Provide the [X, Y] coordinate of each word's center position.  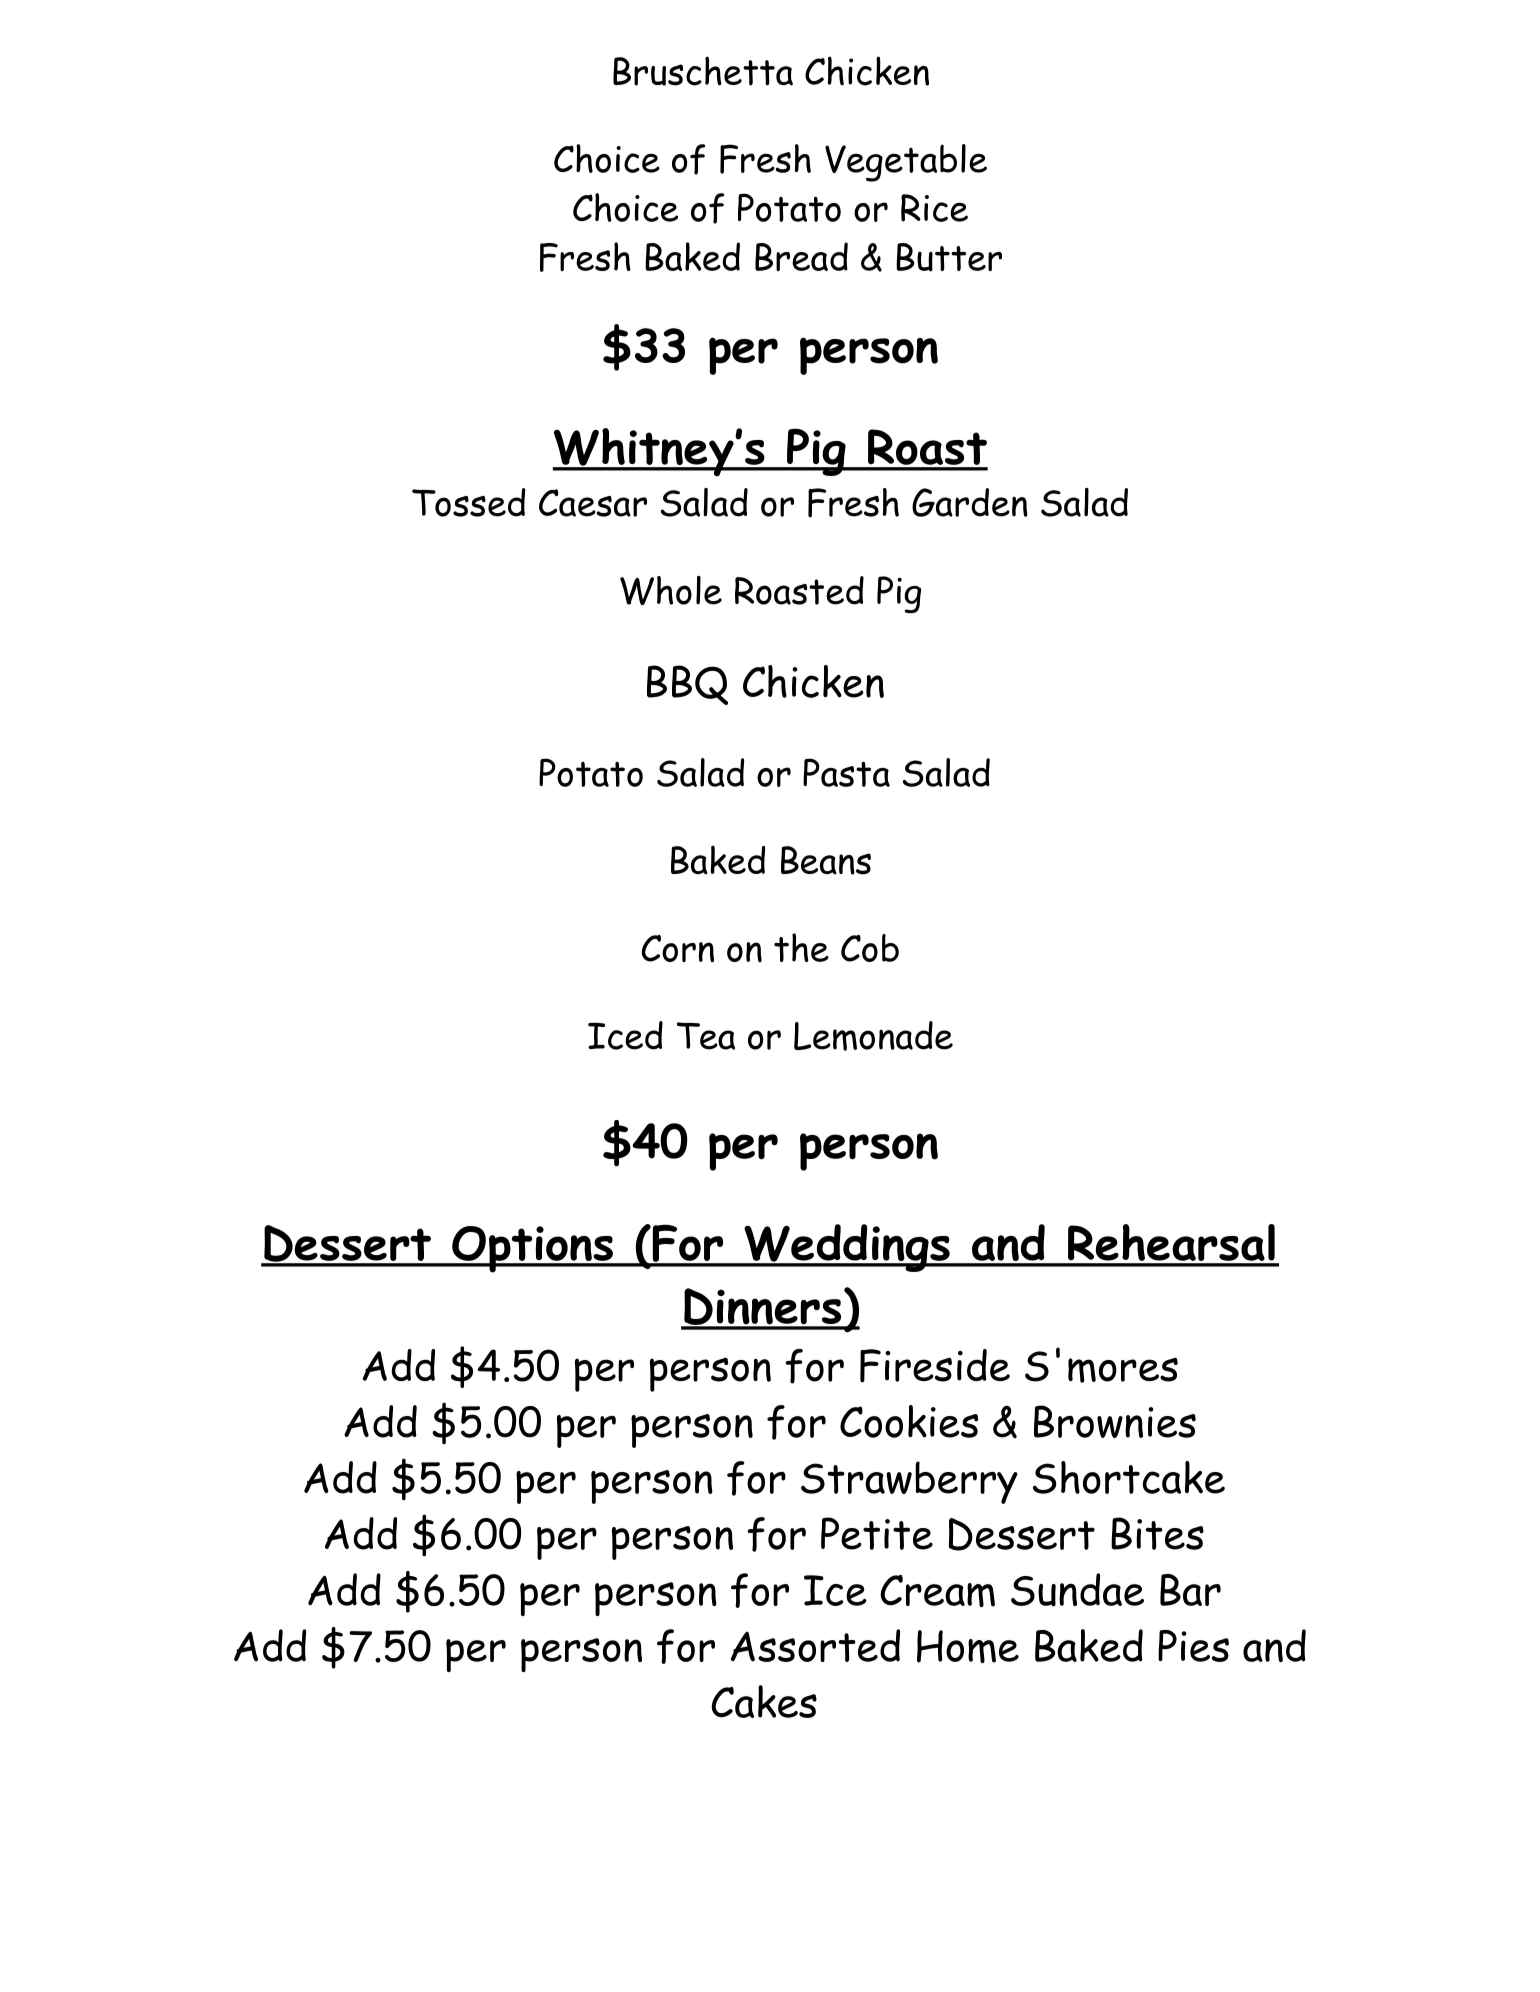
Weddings [847, 1248]
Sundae [1077, 1590]
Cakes [764, 1701]
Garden [970, 502]
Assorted [815, 1645]
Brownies [1115, 1421]
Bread [801, 256]
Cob [870, 948]
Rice [934, 208]
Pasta [846, 772]
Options [532, 1249]
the [801, 947]
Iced [625, 1035]
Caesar [593, 503]
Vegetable [906, 163]
